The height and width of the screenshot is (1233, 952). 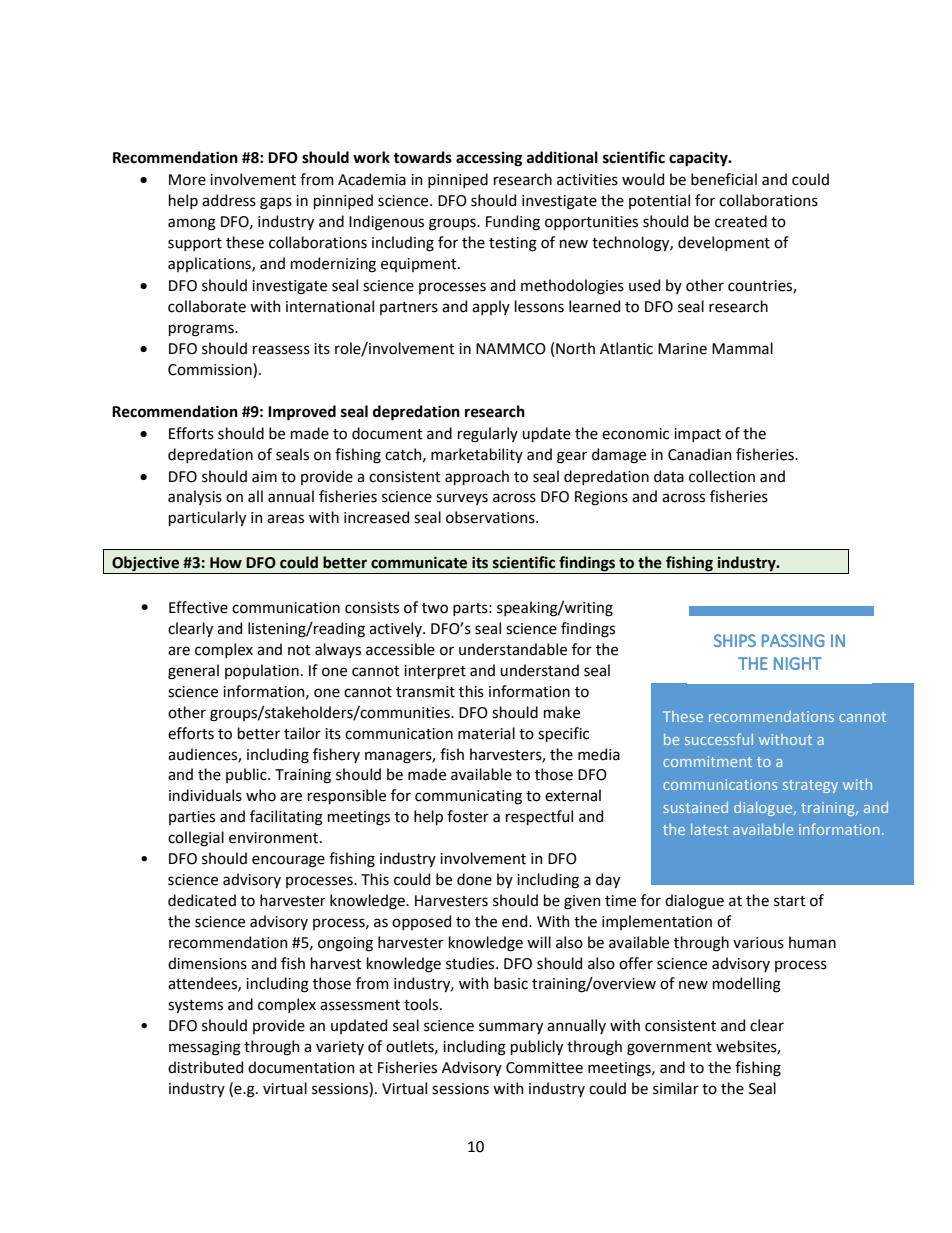 What do you see at coordinates (709, 829) in the screenshot?
I see `latest` at bounding box center [709, 829].
